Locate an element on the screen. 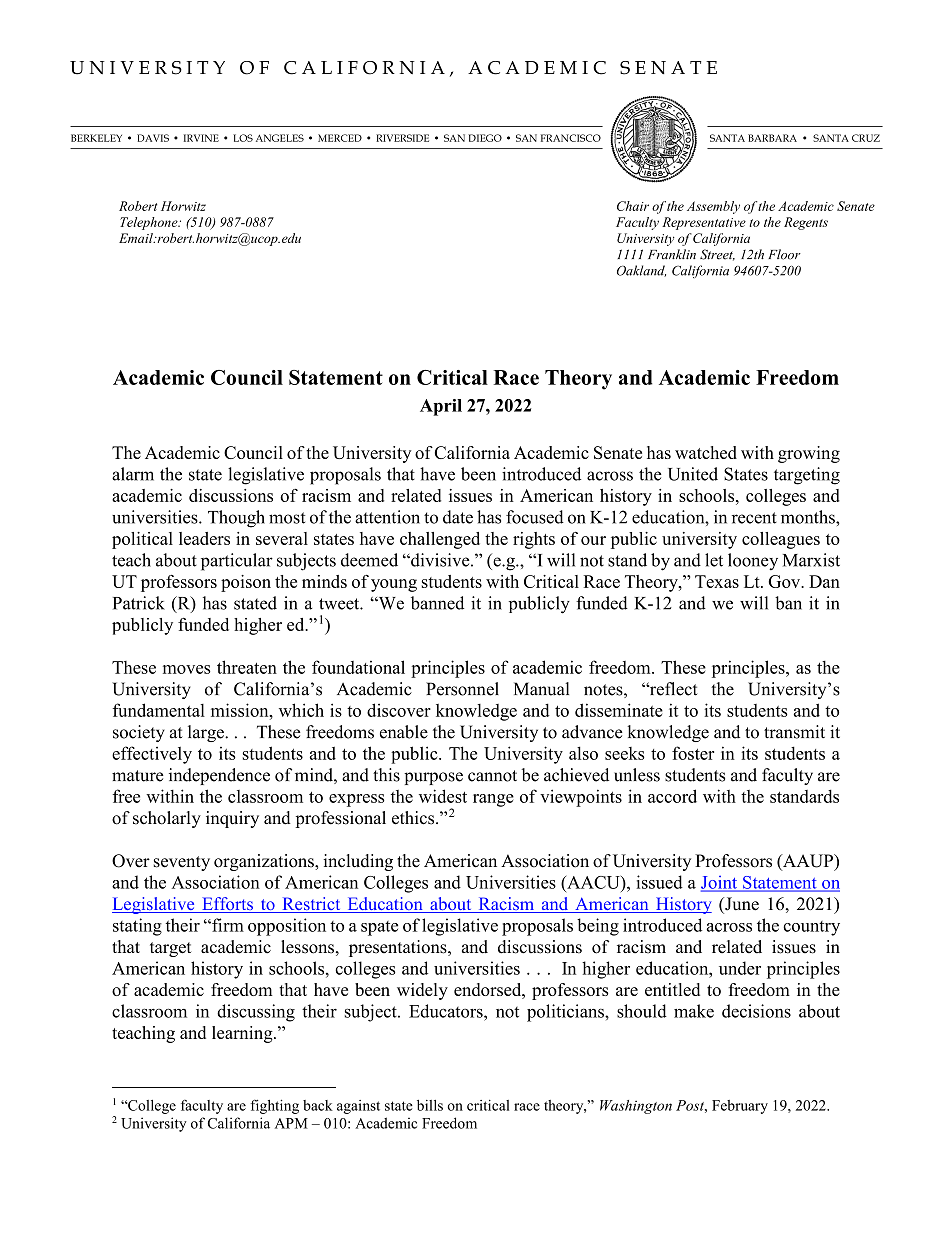 This screenshot has height=1233, width=952. DIEGO is located at coordinates (485, 138).
